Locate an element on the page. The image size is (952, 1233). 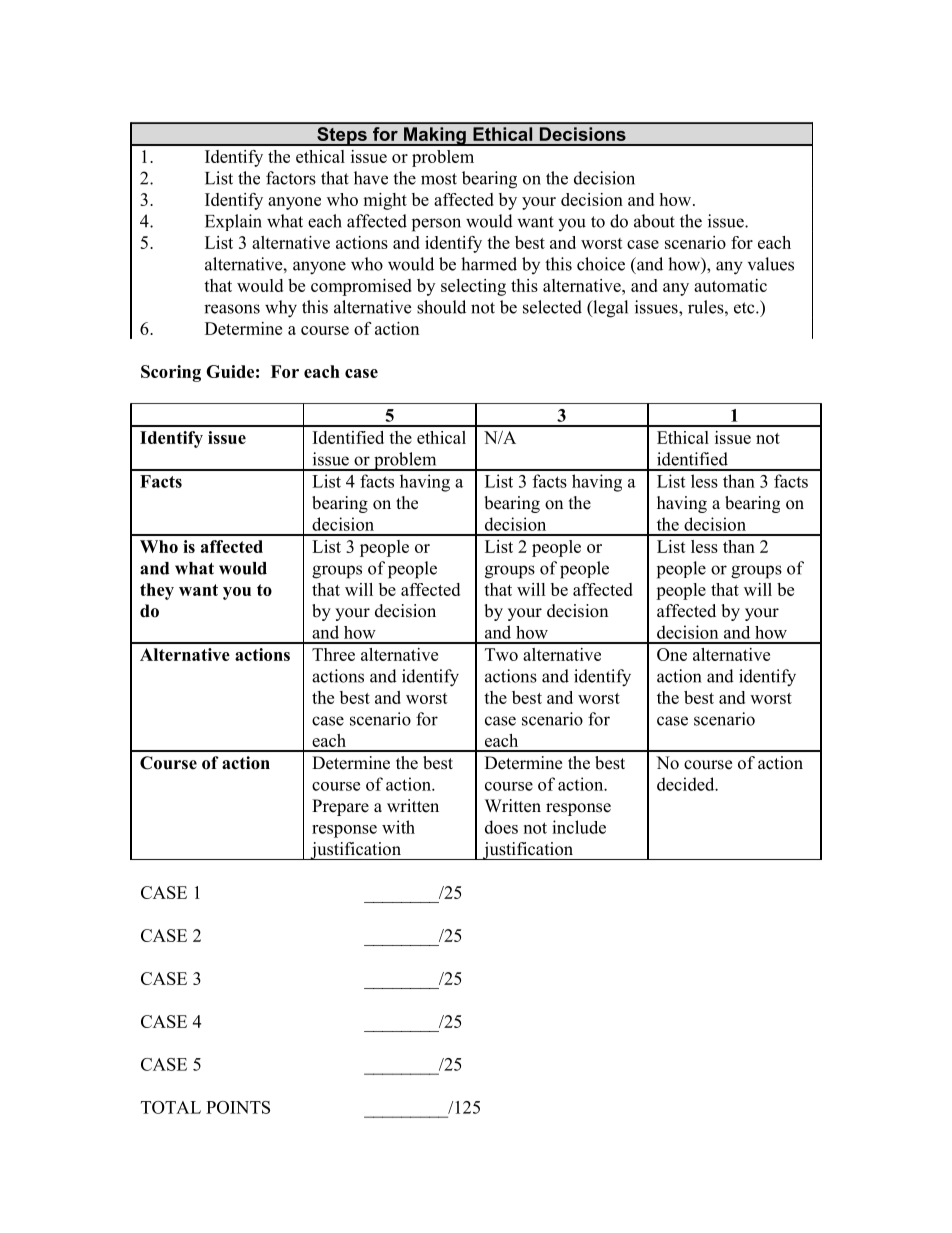
most is located at coordinates (439, 179).
